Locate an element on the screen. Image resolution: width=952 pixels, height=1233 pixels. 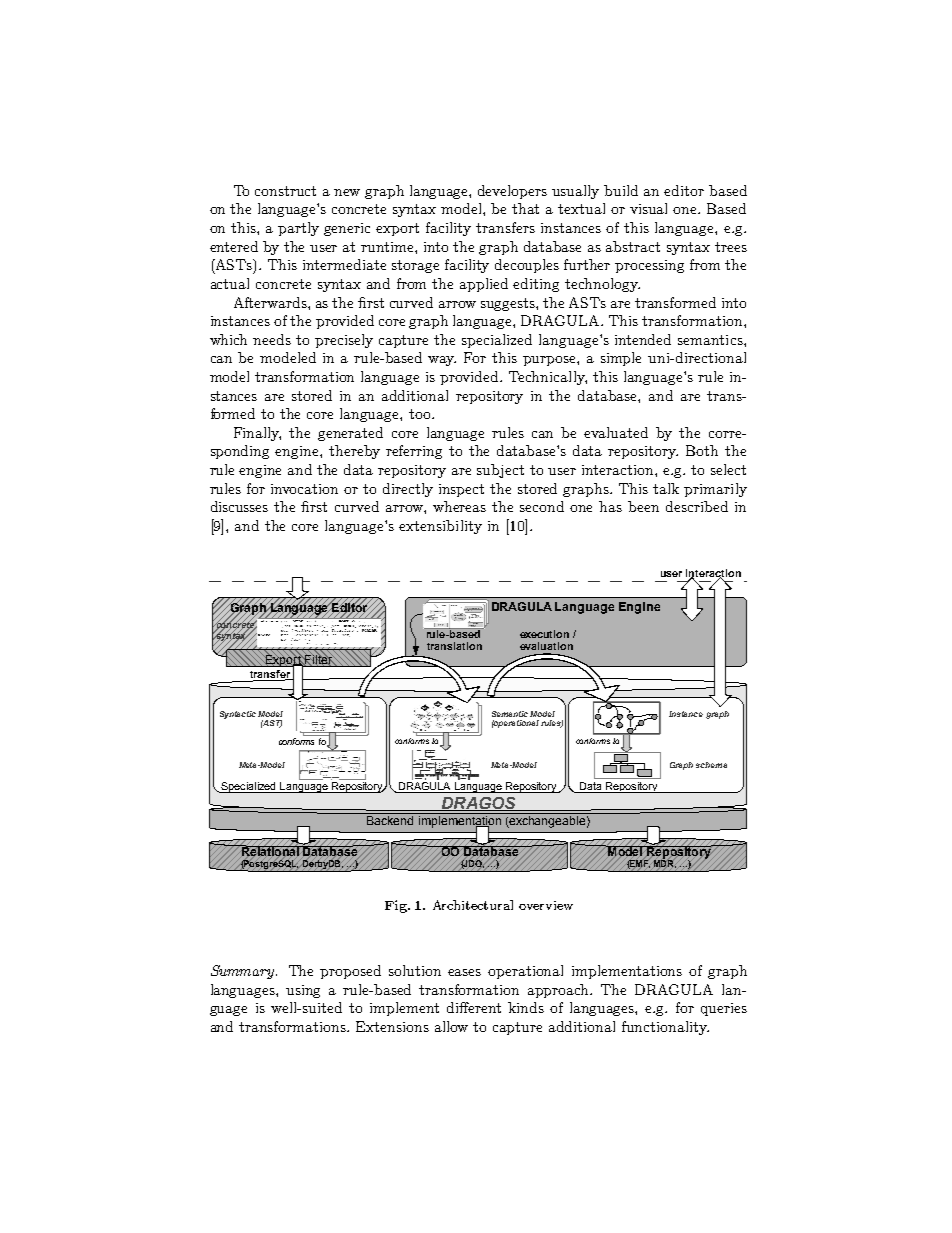
developers is located at coordinates (512, 192).
